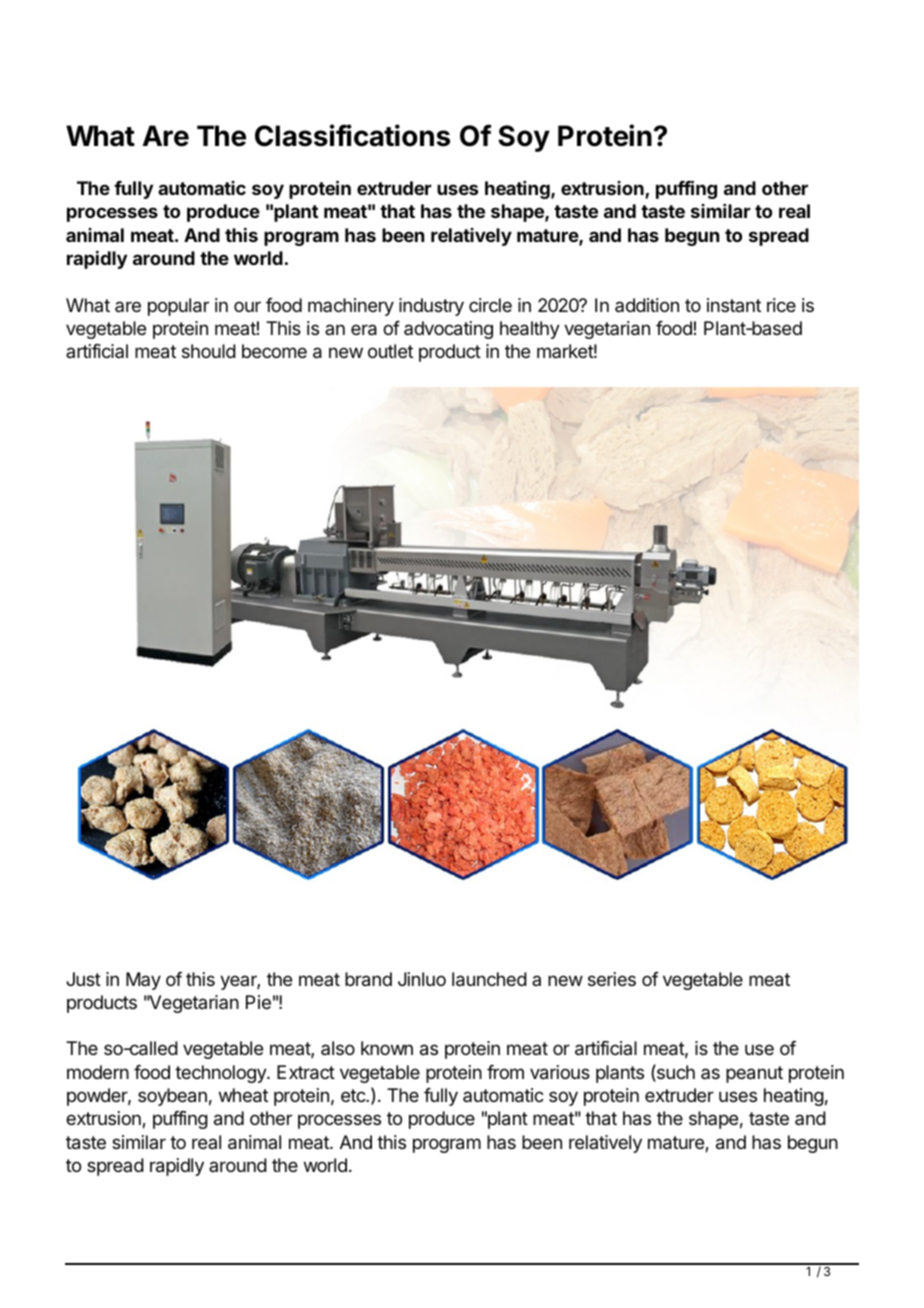  What do you see at coordinates (612, 979) in the screenshot?
I see `series` at bounding box center [612, 979].
